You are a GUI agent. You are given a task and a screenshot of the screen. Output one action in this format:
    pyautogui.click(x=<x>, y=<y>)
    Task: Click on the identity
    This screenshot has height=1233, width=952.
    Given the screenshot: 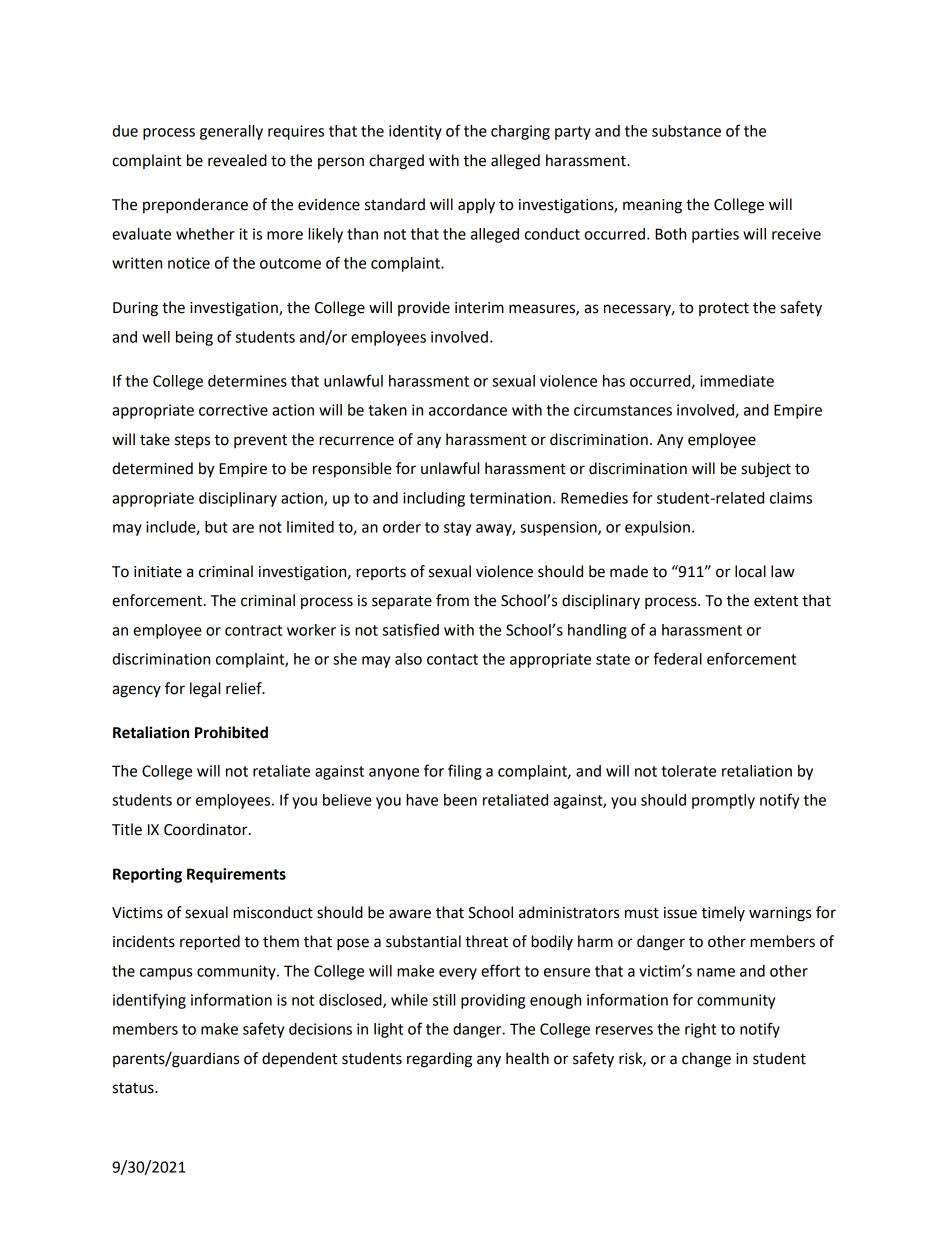 What is the action you would take?
    pyautogui.click(x=415, y=132)
